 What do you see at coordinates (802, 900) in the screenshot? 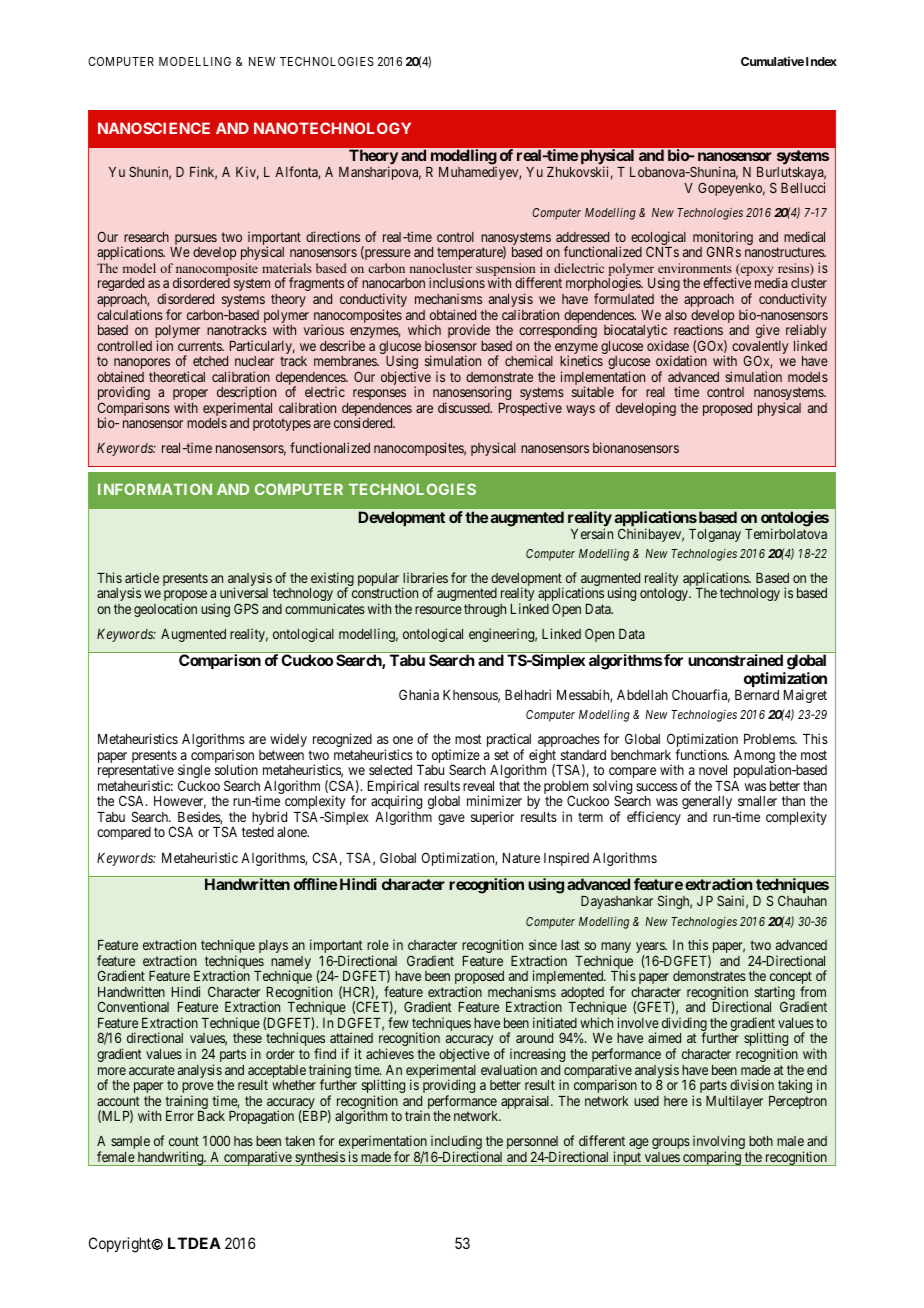
I see `Chauhan` at bounding box center [802, 900].
